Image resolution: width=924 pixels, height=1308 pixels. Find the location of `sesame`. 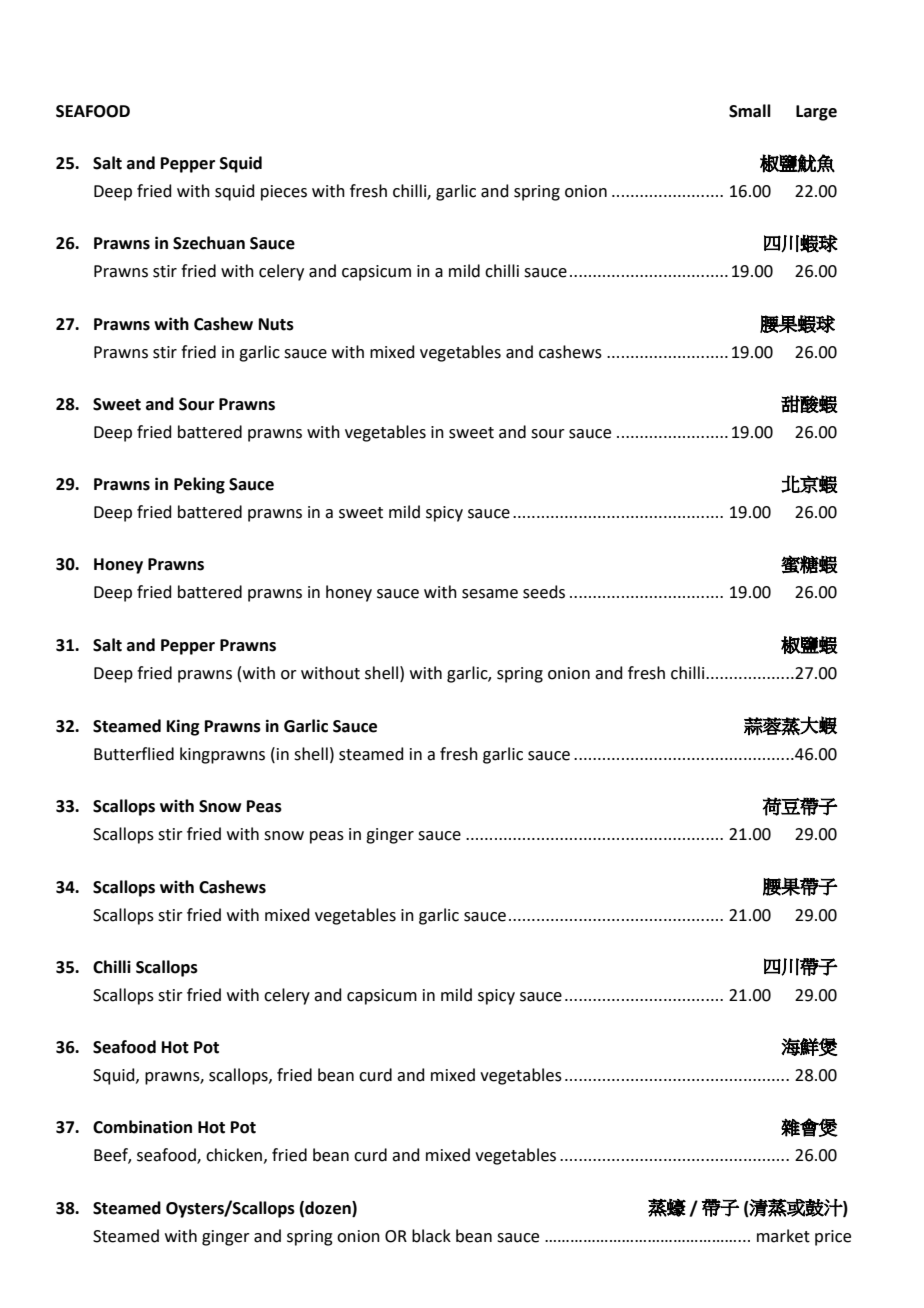

sesame is located at coordinates (490, 594).
